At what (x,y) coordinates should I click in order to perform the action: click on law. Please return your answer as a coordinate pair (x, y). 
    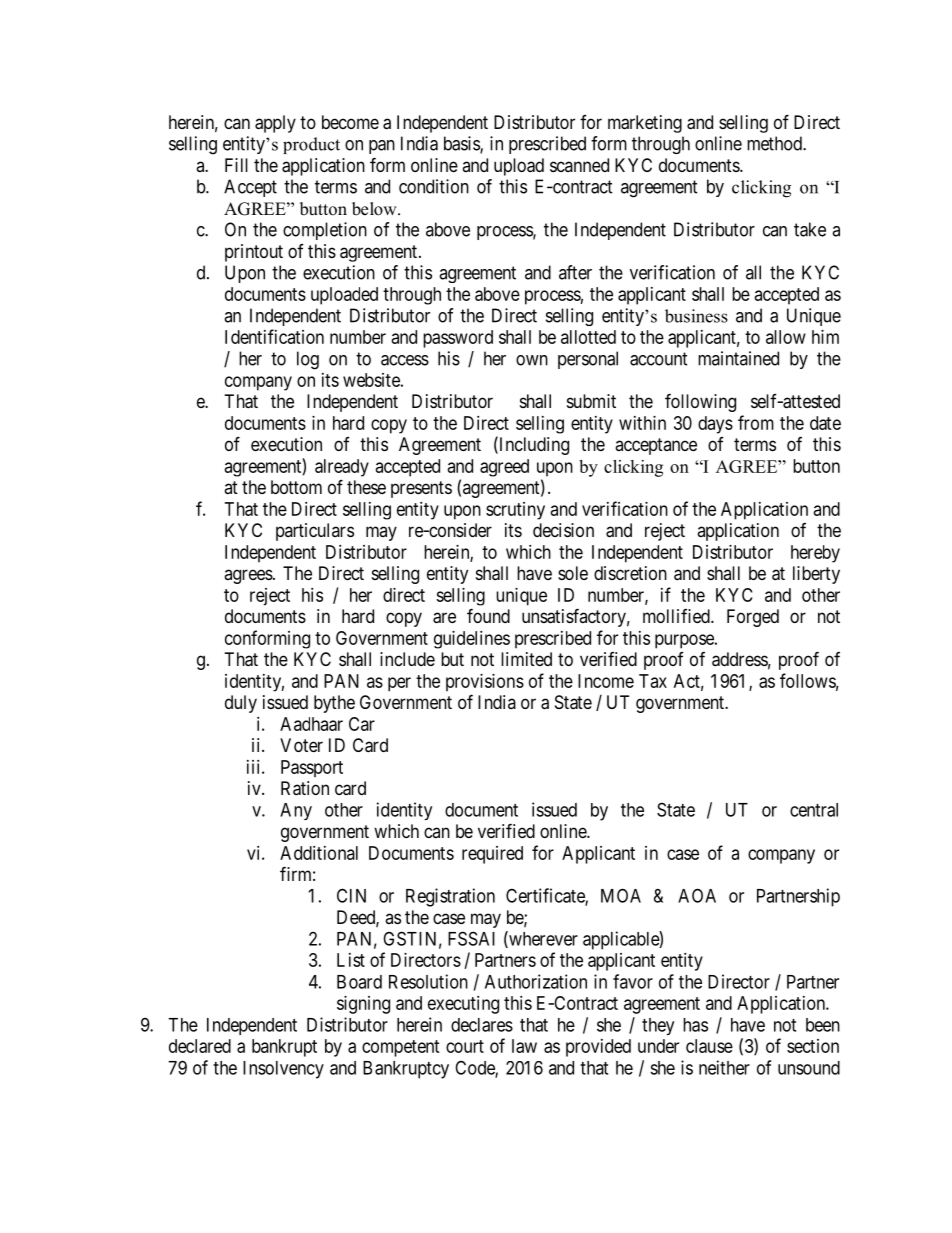
    Looking at the image, I should click on (524, 1046).
